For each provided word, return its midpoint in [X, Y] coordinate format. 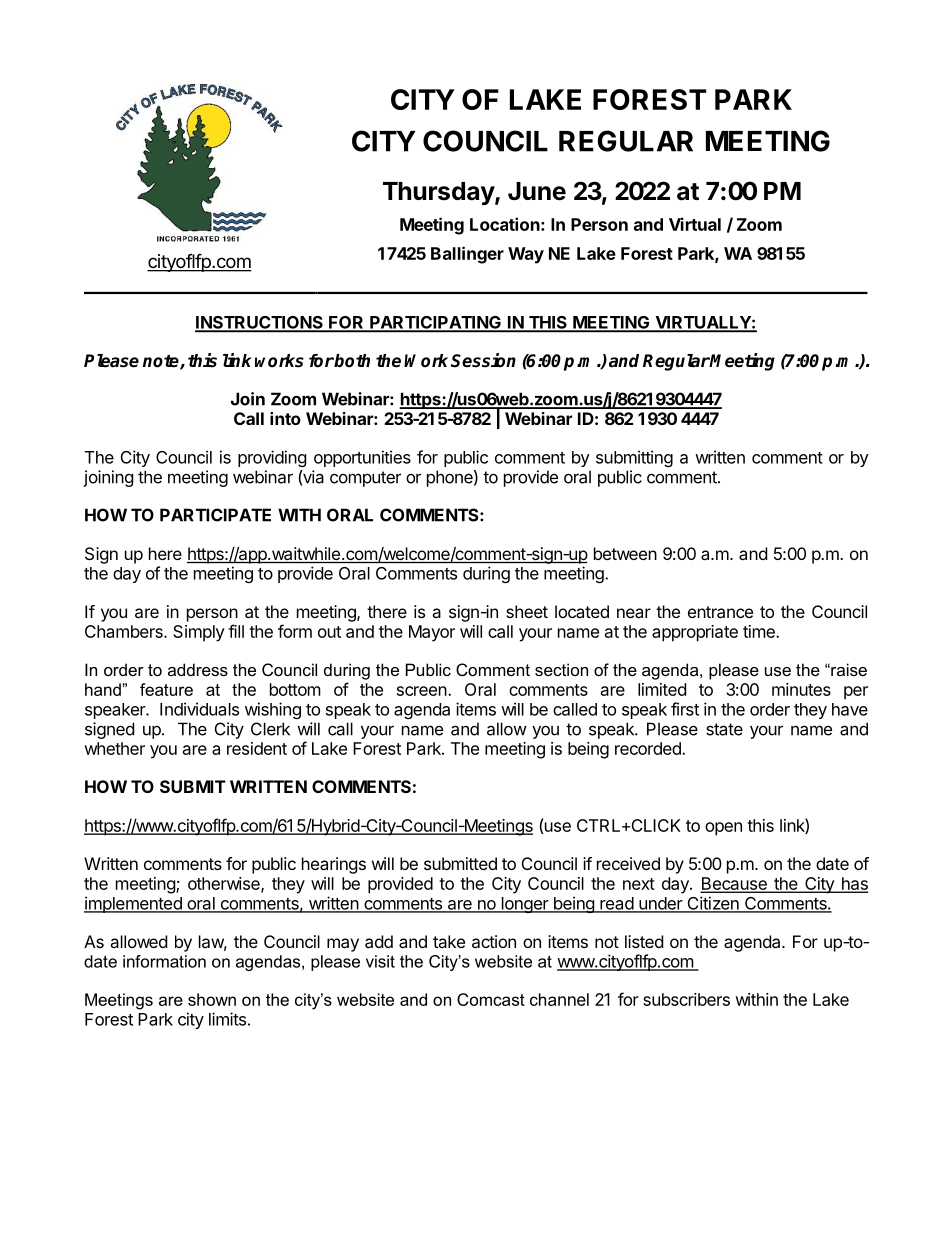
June [537, 191]
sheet [527, 611]
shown [212, 999]
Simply [199, 633]
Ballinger [467, 255]
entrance [720, 612]
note [162, 362]
